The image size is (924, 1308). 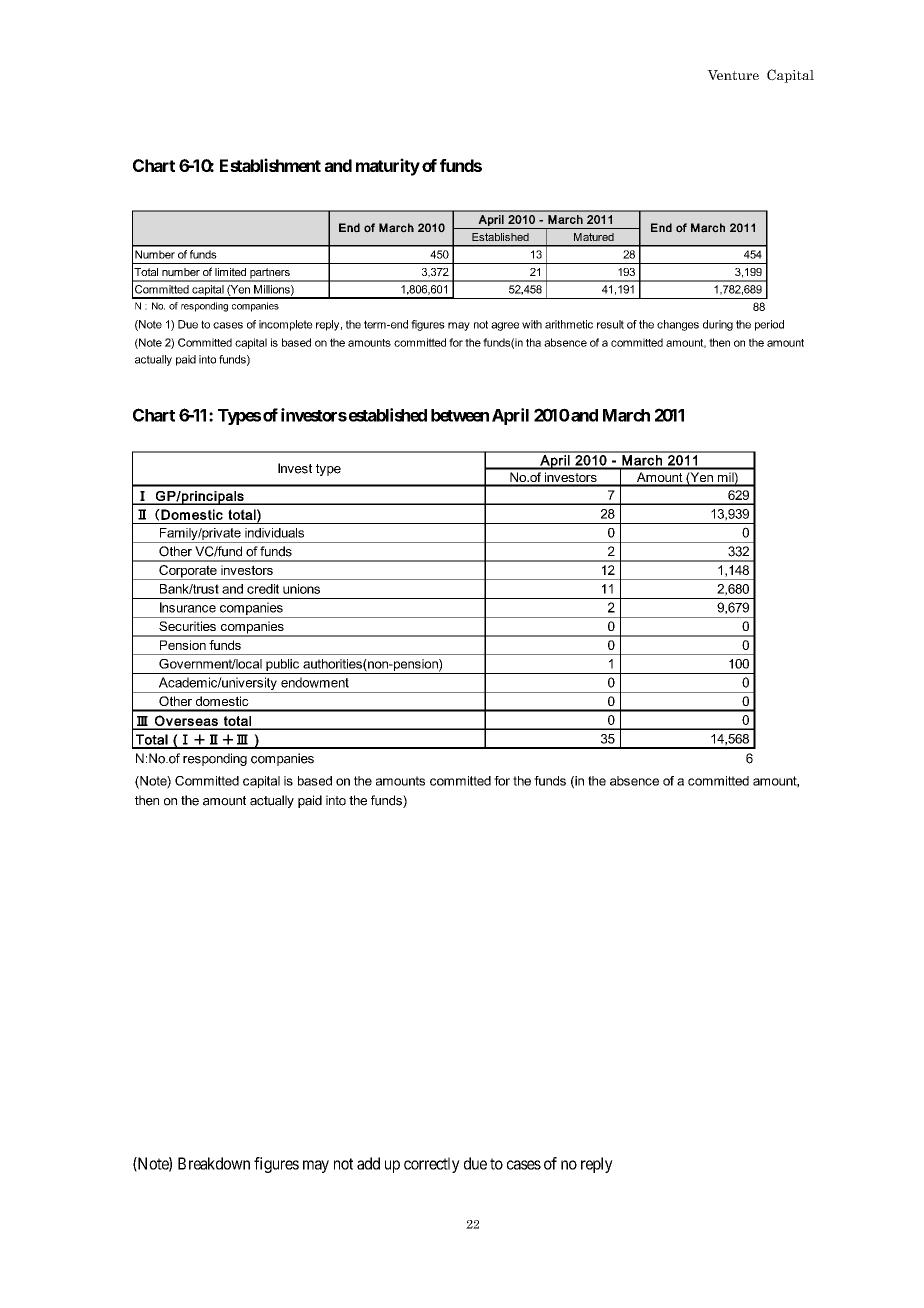 What do you see at coordinates (188, 607) in the page?
I see `Insurance` at bounding box center [188, 607].
